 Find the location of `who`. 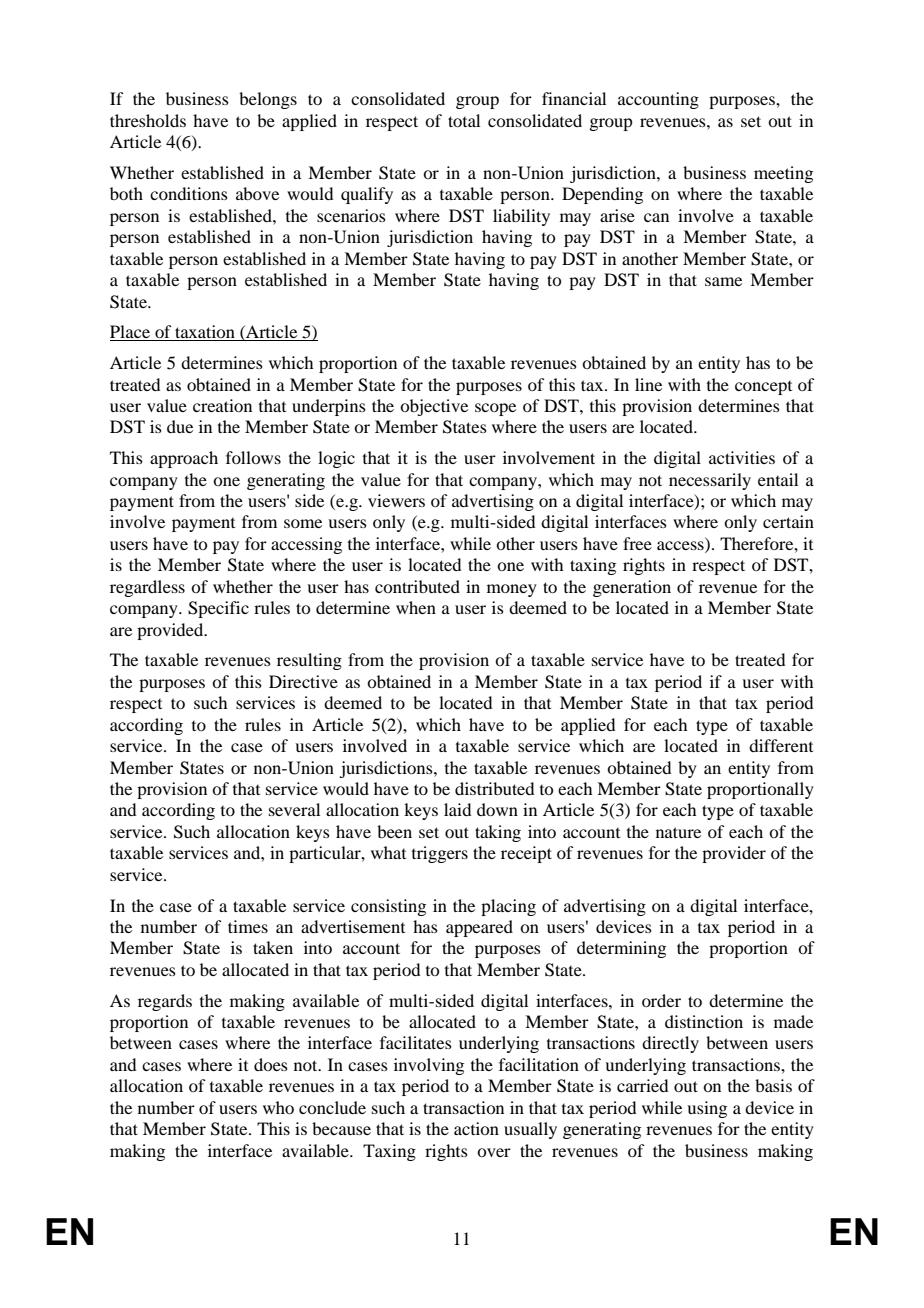

who is located at coordinates (278, 1107).
